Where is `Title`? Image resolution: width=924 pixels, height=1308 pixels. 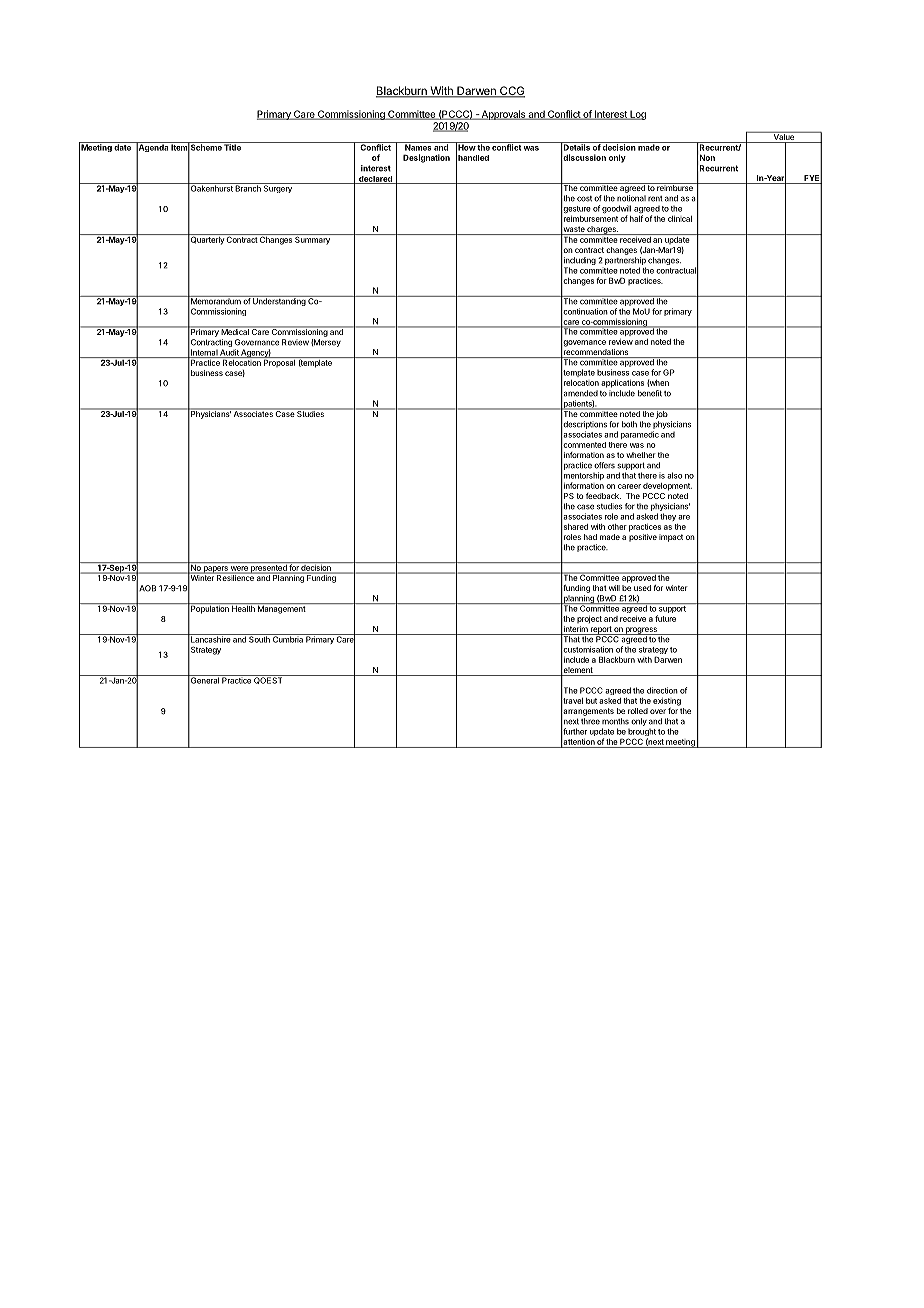
Title is located at coordinates (232, 146).
